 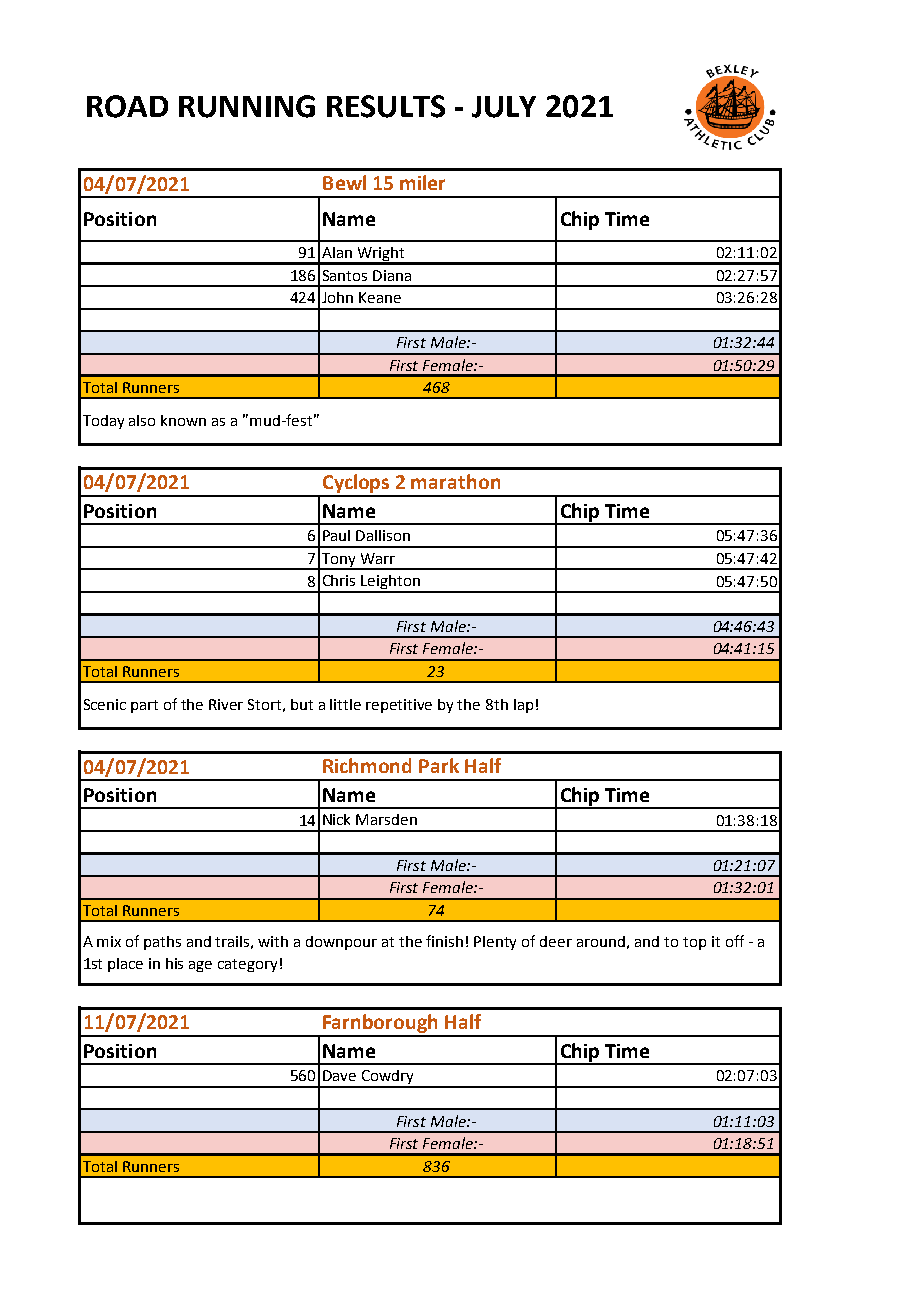 I want to click on Park, so click(x=439, y=765).
